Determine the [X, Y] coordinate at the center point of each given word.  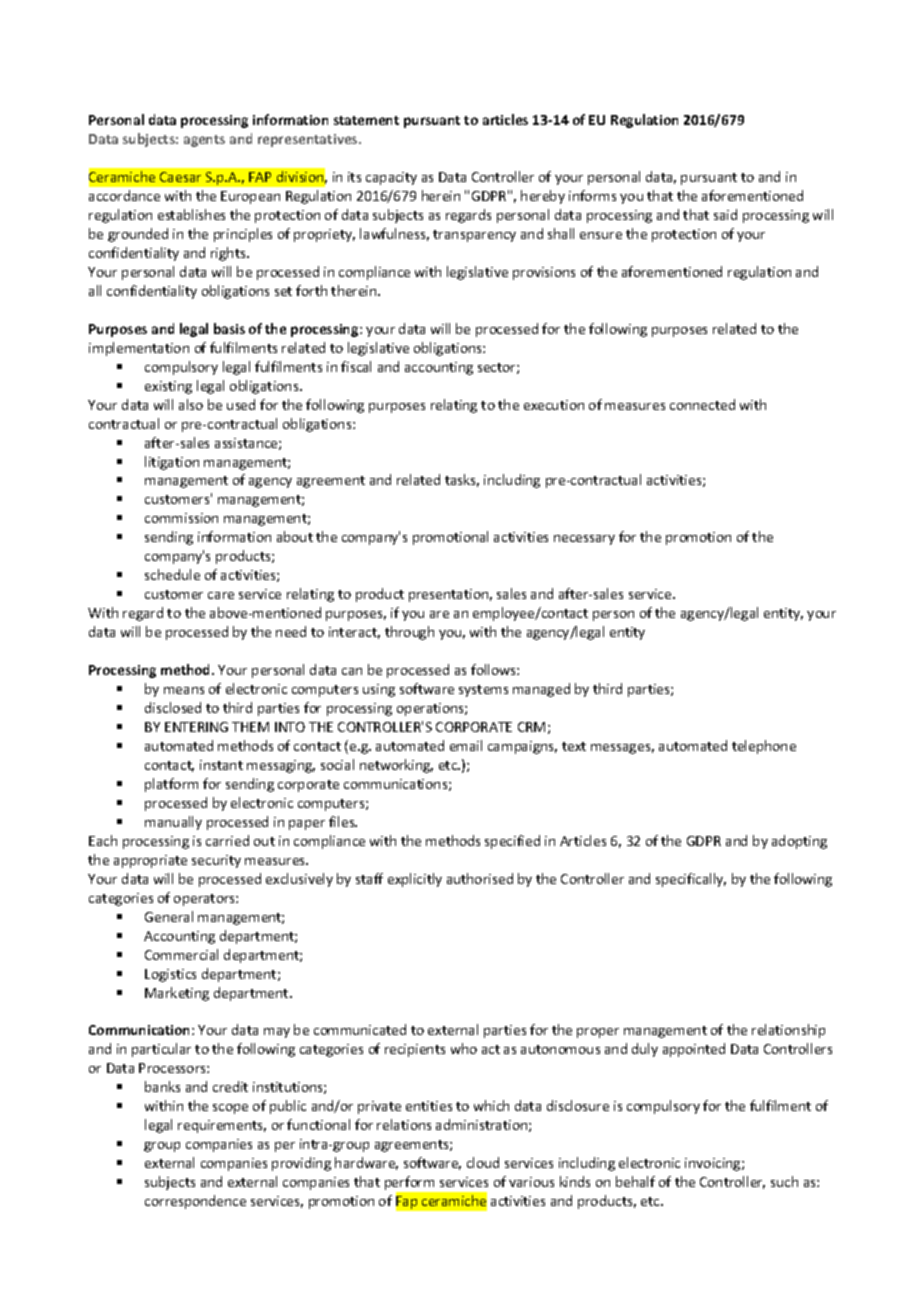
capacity [391, 178]
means [184, 690]
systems [483, 691]
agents [204, 141]
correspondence [195, 1202]
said [725, 214]
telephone [764, 747]
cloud [483, 1162]
